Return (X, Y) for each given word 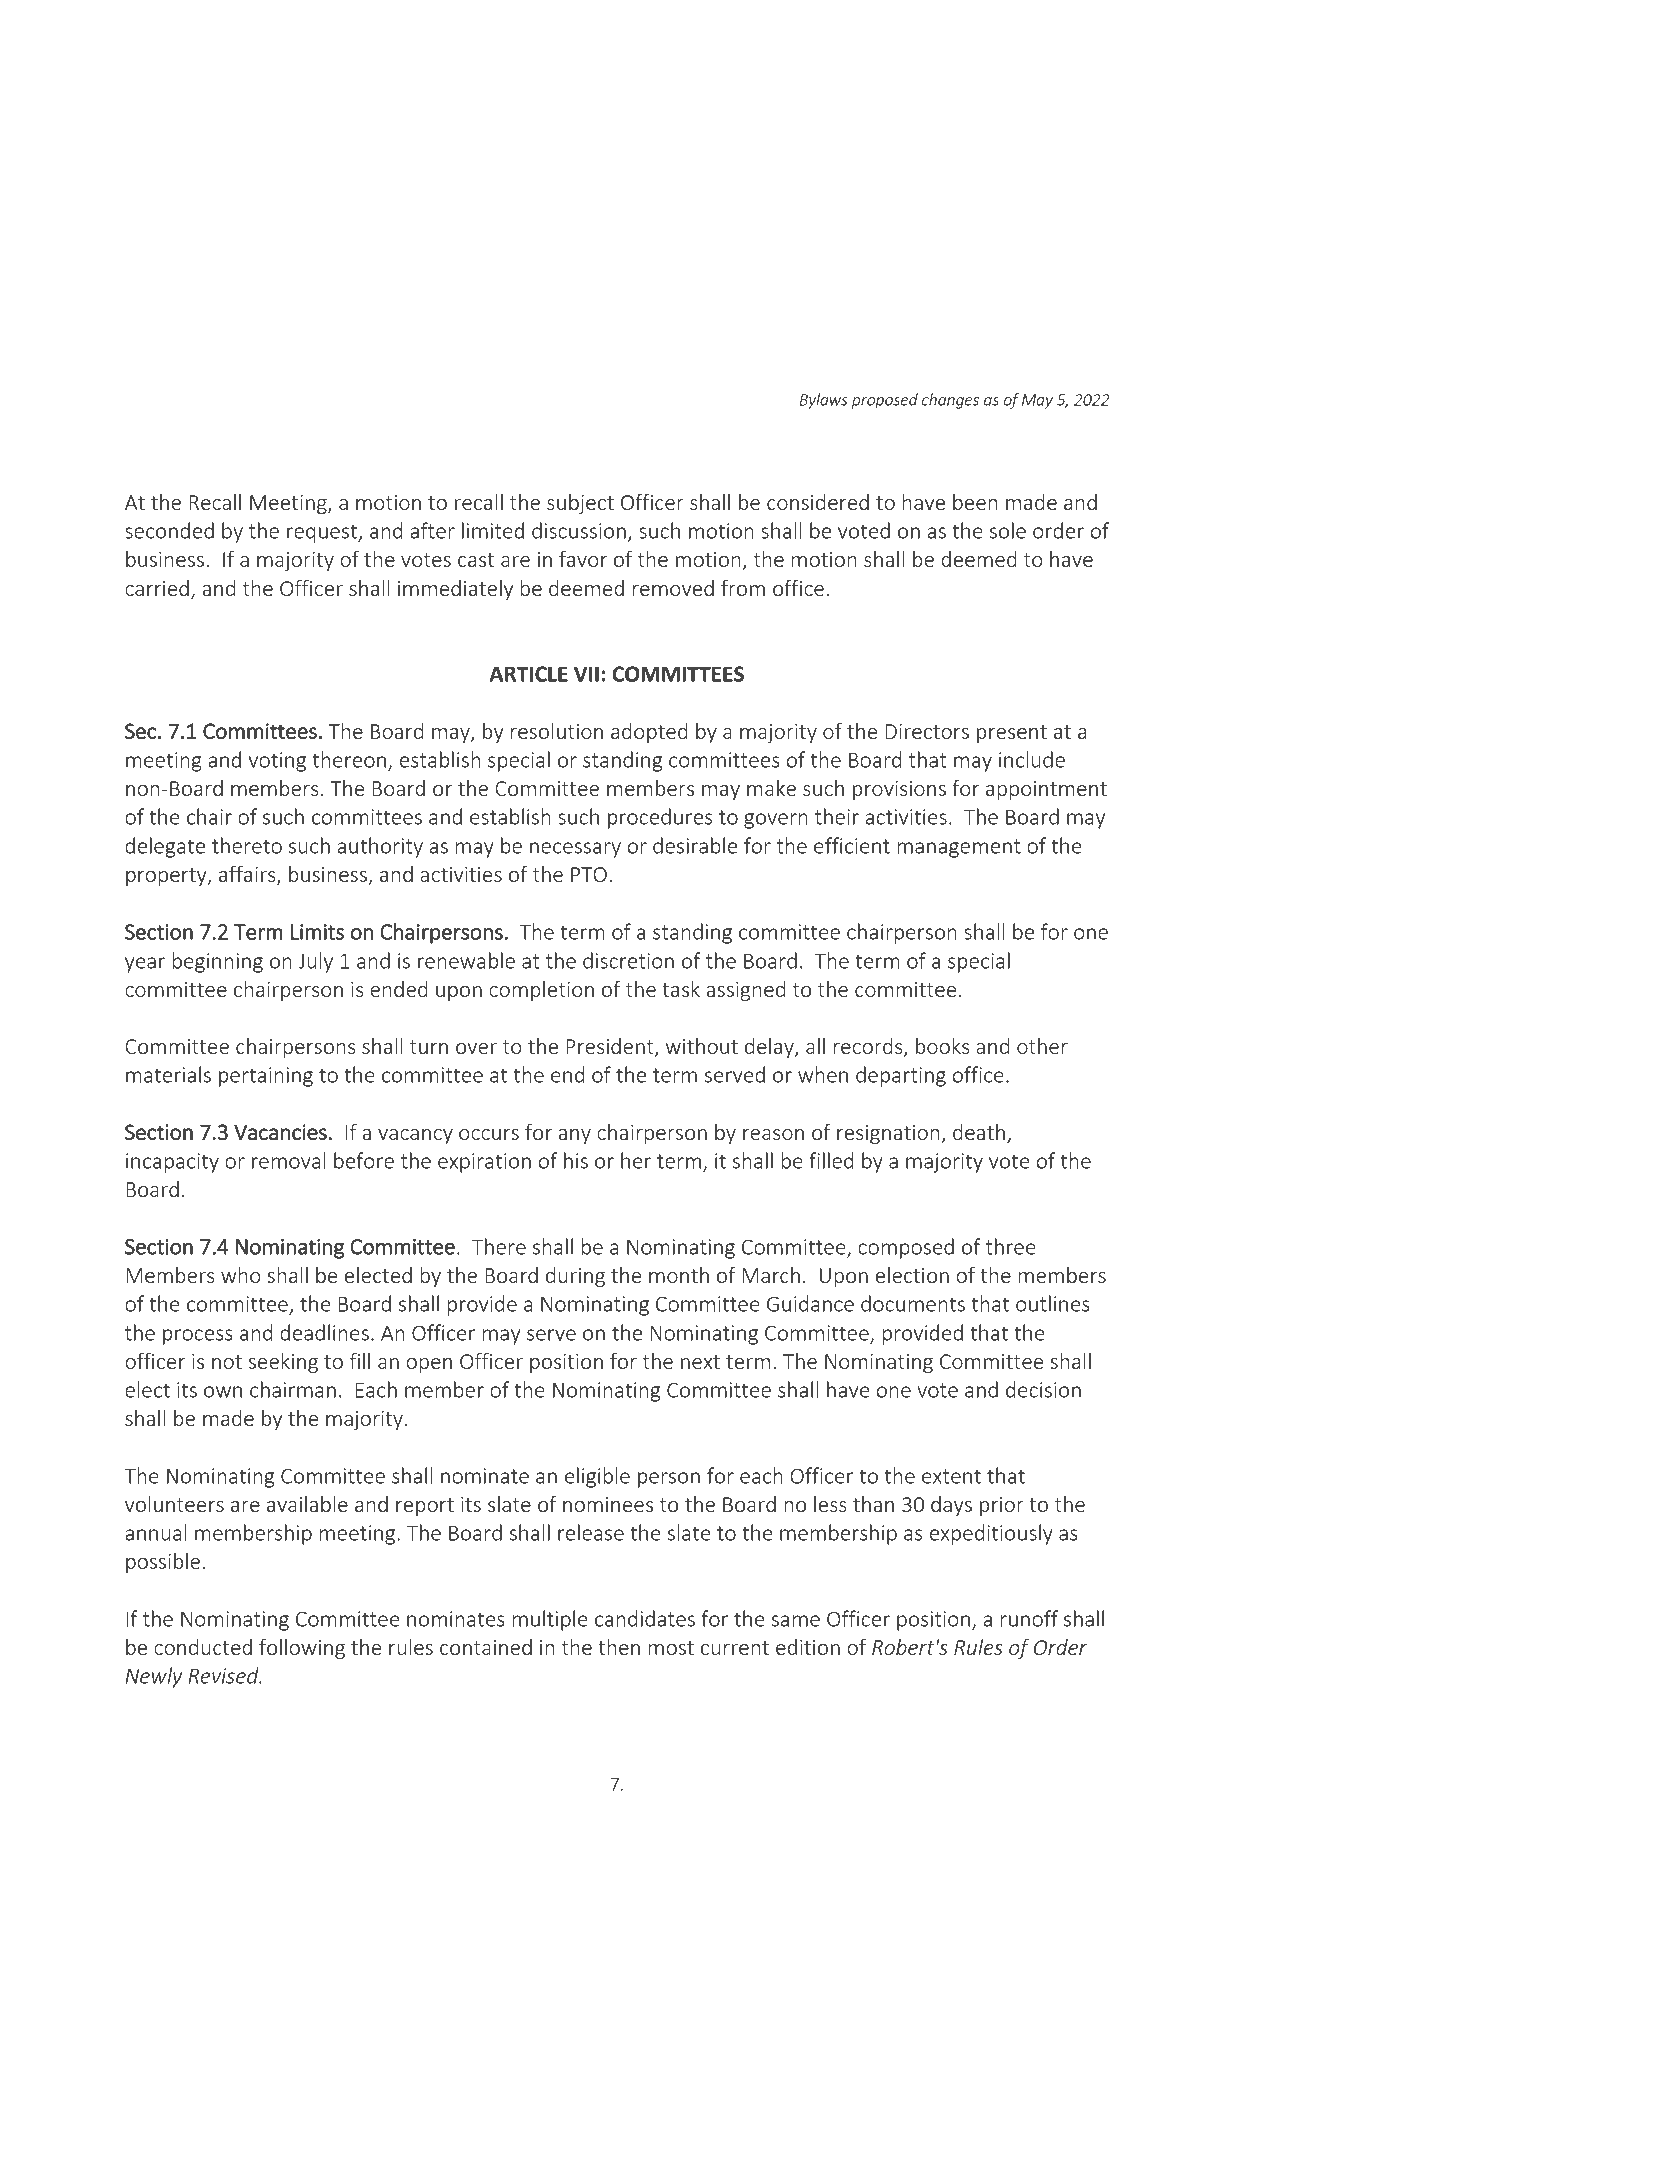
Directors (927, 731)
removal (289, 1160)
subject (580, 504)
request (323, 533)
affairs (248, 875)
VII (586, 674)
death (979, 1132)
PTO (589, 874)
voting (277, 762)
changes (950, 401)
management (959, 848)
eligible (597, 1477)
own (223, 1392)
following (302, 1649)
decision (1043, 1389)
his (576, 1160)
